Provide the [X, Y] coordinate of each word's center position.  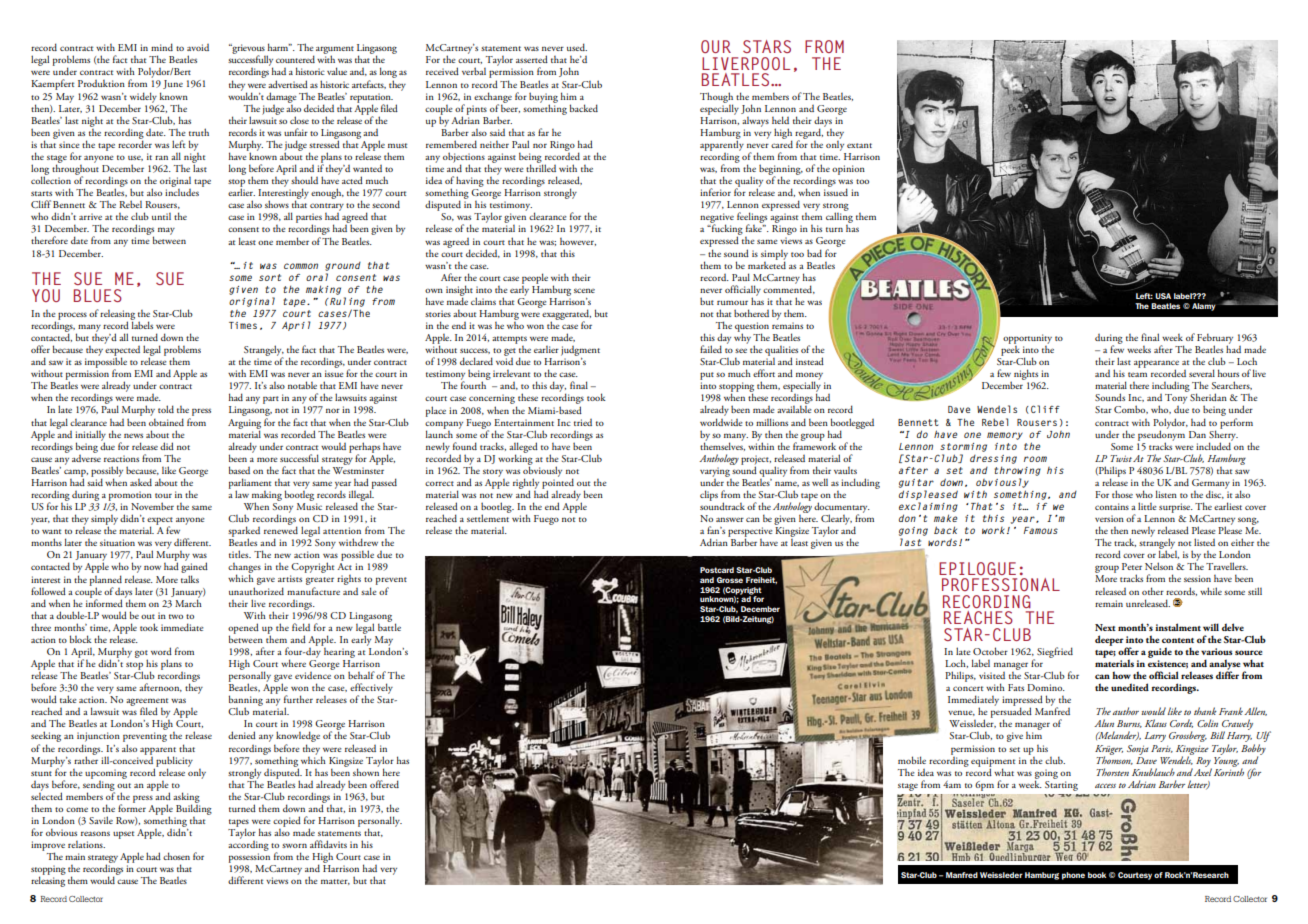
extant [859, 145]
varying [715, 472]
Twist [1121, 458]
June [173, 84]
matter [335, 882]
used [577, 47]
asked [141, 482]
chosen [176, 856]
